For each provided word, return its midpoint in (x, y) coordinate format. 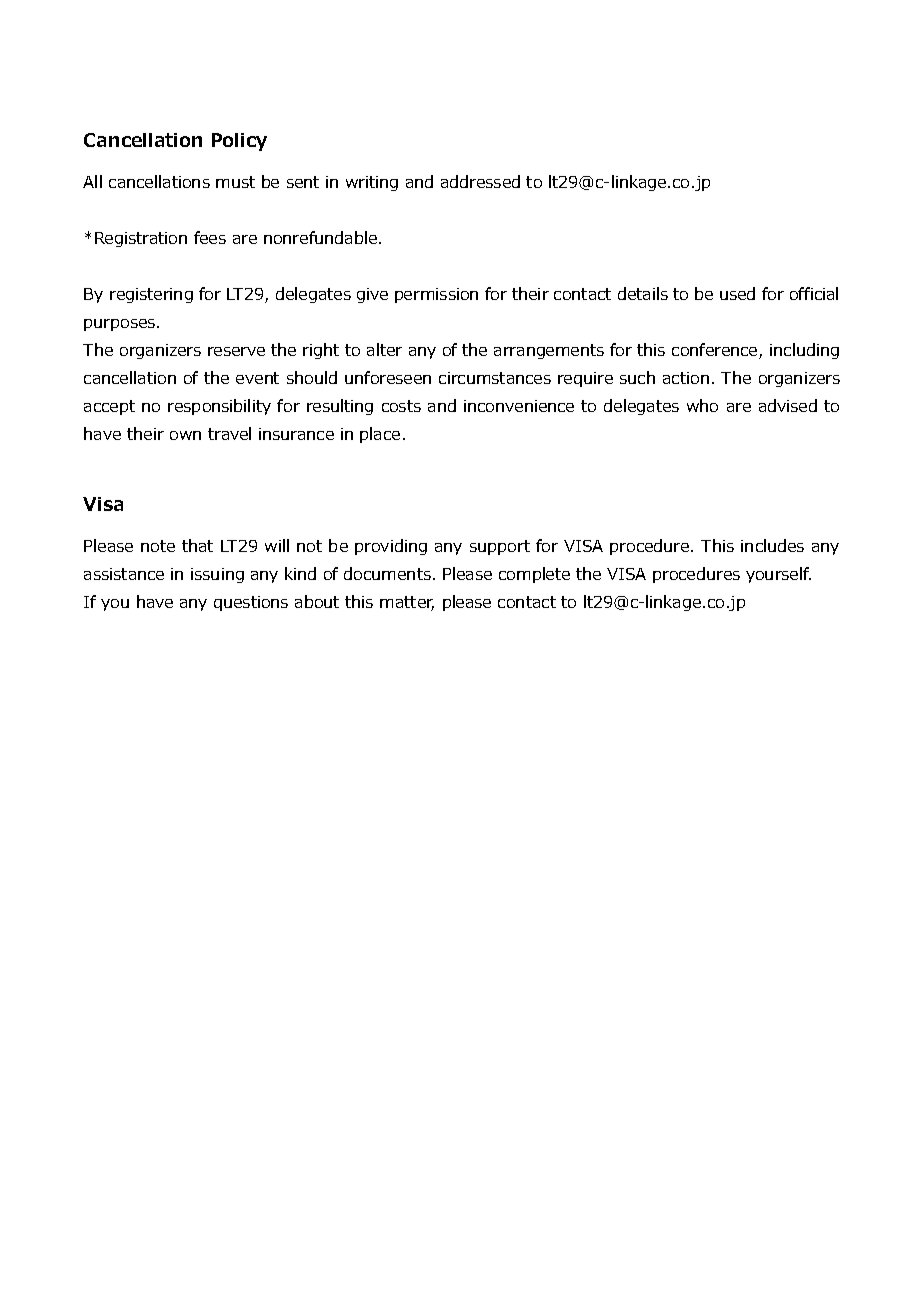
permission (436, 295)
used (737, 293)
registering (151, 295)
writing (372, 183)
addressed (480, 181)
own (185, 435)
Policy (239, 142)
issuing (217, 575)
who (702, 405)
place (380, 435)
